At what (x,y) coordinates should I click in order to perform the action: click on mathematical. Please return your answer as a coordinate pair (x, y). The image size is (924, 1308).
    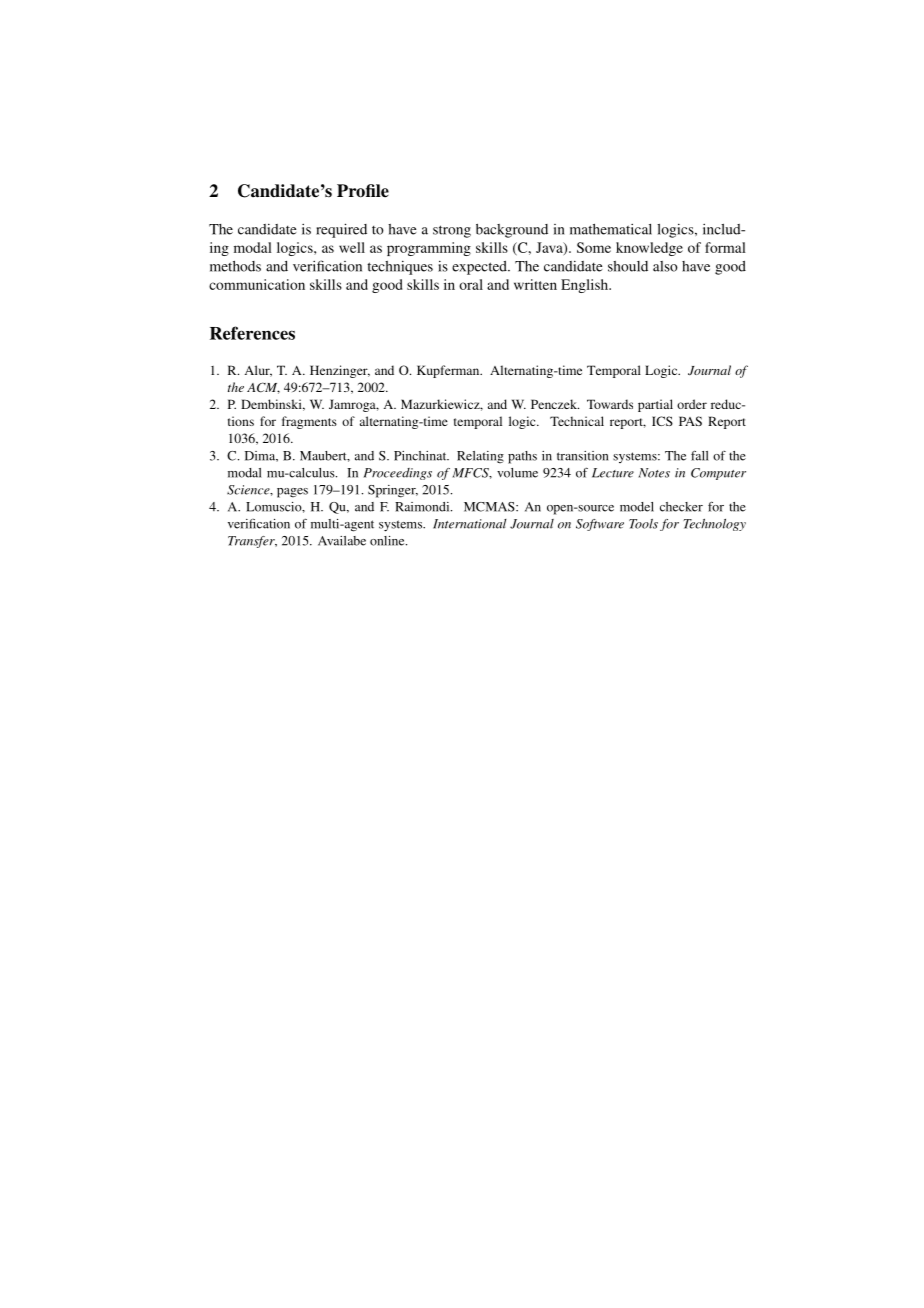
    Looking at the image, I should click on (611, 229).
